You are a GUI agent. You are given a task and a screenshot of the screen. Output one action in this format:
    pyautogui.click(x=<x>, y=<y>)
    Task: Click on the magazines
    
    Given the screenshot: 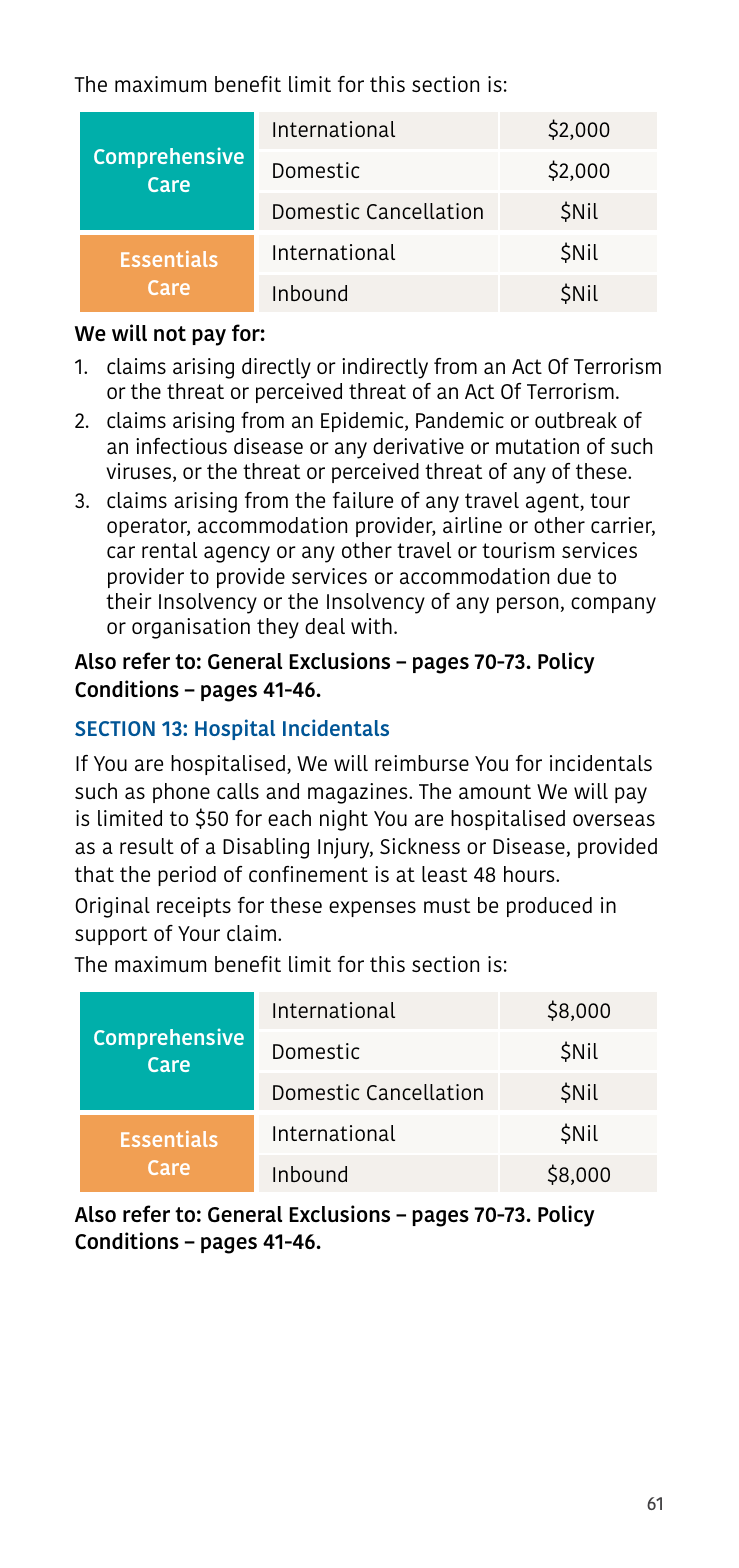 What is the action you would take?
    pyautogui.click(x=359, y=793)
